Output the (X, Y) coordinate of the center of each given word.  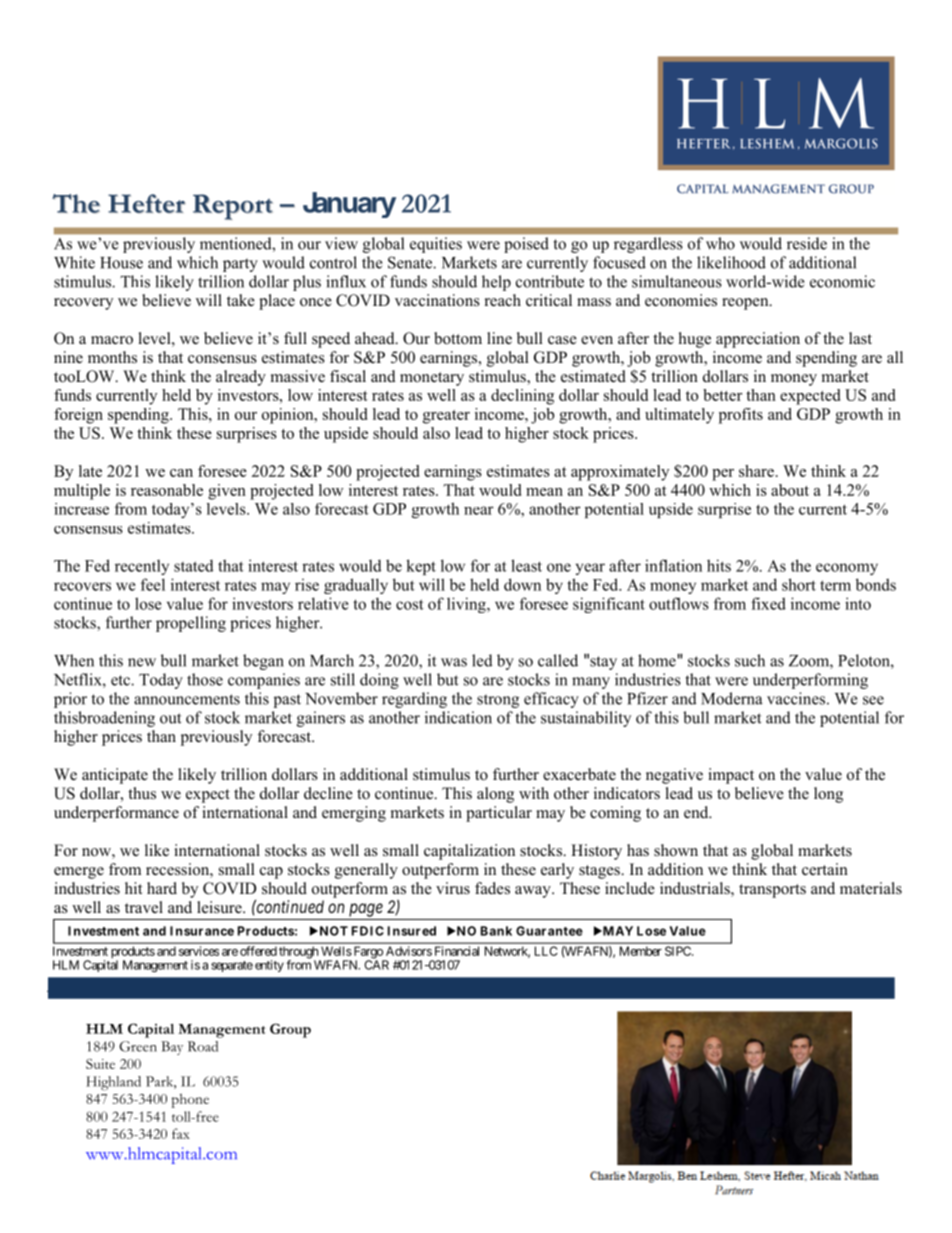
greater (446, 417)
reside (807, 243)
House (121, 263)
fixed (768, 603)
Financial (457, 951)
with (534, 793)
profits (741, 416)
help (496, 283)
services (199, 951)
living (467, 605)
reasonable (167, 490)
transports (772, 891)
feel (153, 584)
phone (190, 1101)
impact (731, 776)
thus (142, 793)
